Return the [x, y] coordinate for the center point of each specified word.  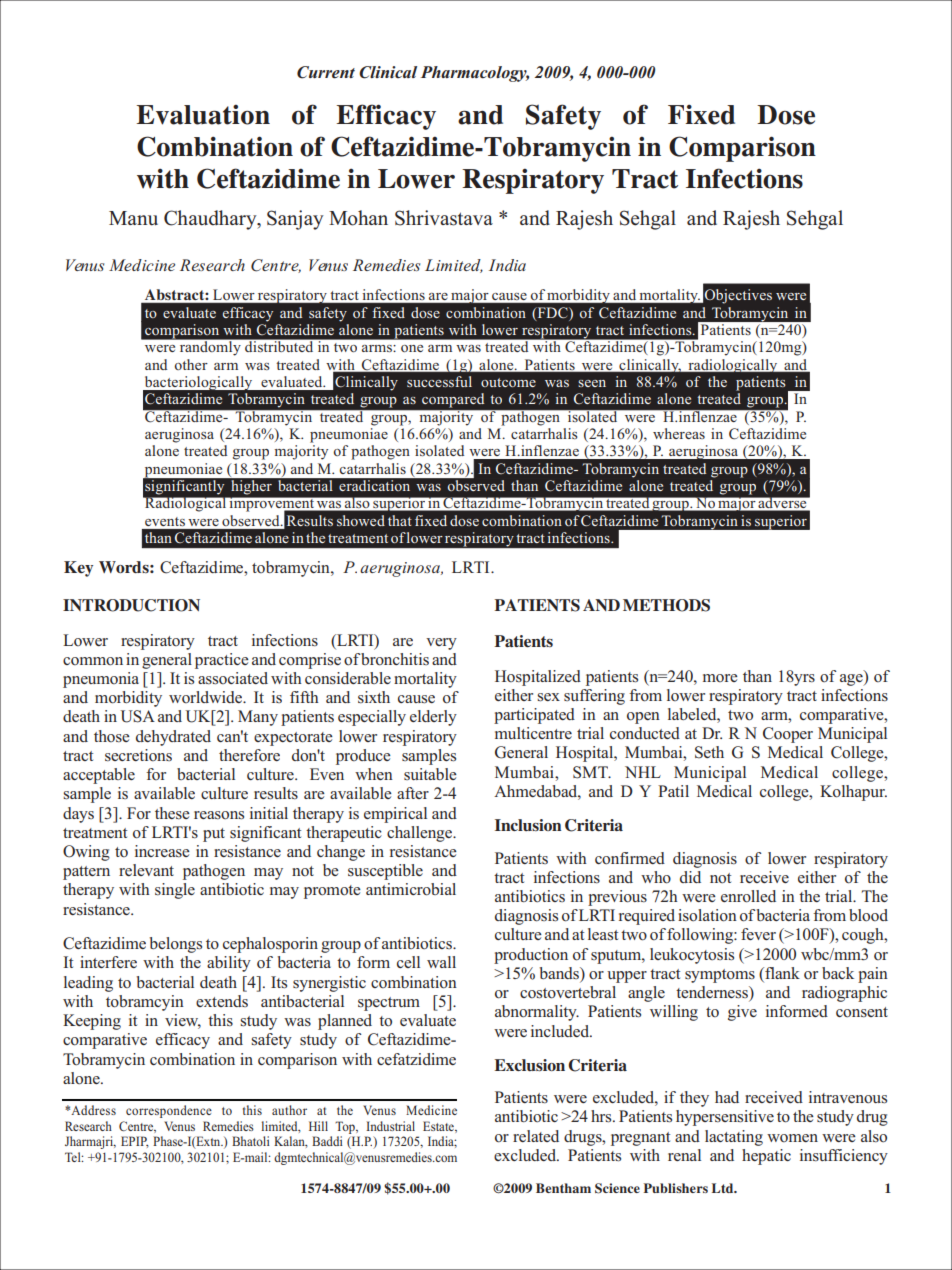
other [191, 364]
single [175, 891]
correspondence [169, 1111]
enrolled [748, 896]
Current [326, 72]
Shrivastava [444, 218]
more [720, 678]
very [441, 644]
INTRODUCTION [131, 605]
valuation [213, 114]
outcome [508, 382]
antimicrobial [411, 889]
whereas [679, 433]
